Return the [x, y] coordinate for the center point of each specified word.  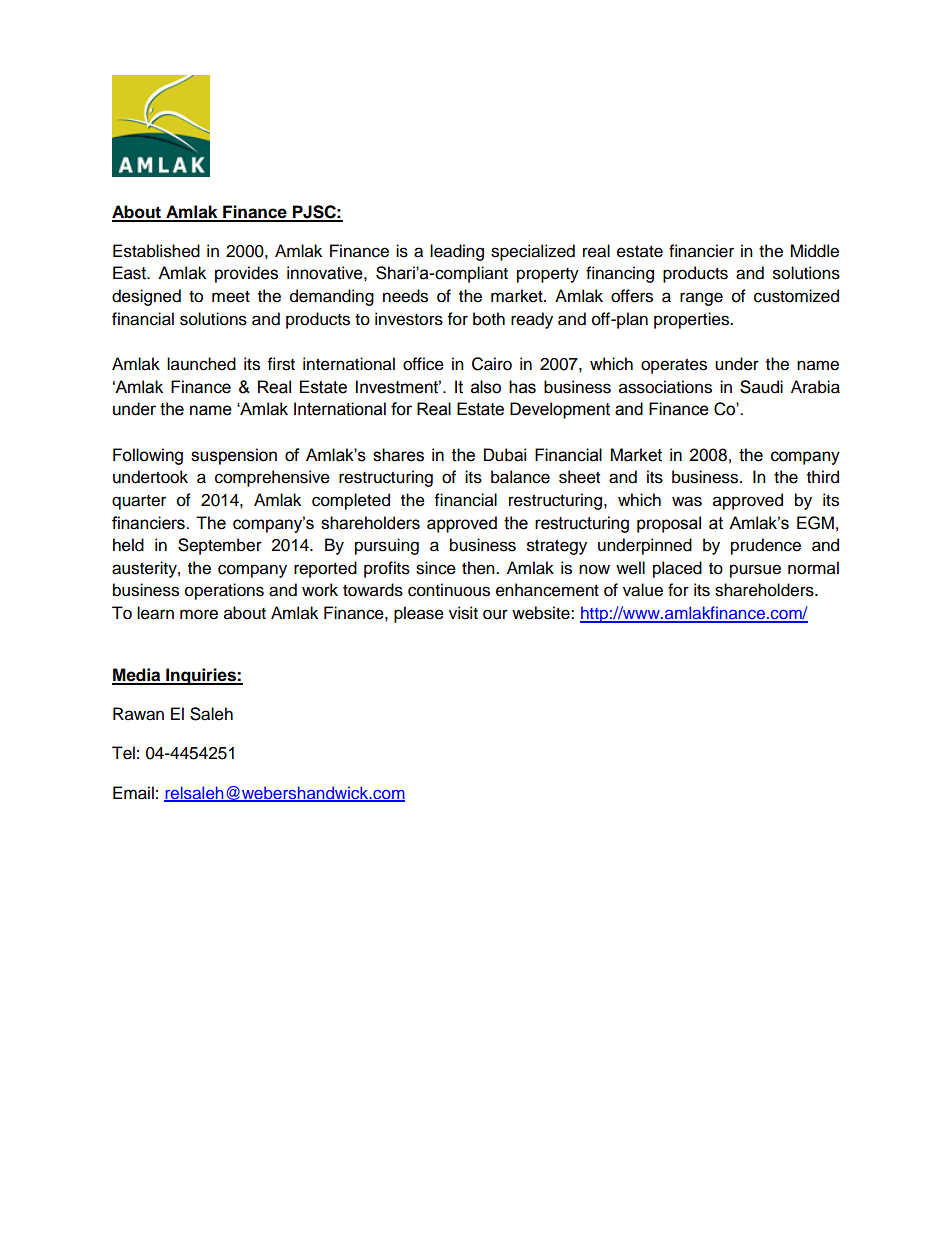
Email [133, 793]
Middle [814, 251]
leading [457, 252]
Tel [123, 753]
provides [246, 274]
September [220, 546]
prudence [766, 546]
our [495, 614]
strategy [557, 547]
